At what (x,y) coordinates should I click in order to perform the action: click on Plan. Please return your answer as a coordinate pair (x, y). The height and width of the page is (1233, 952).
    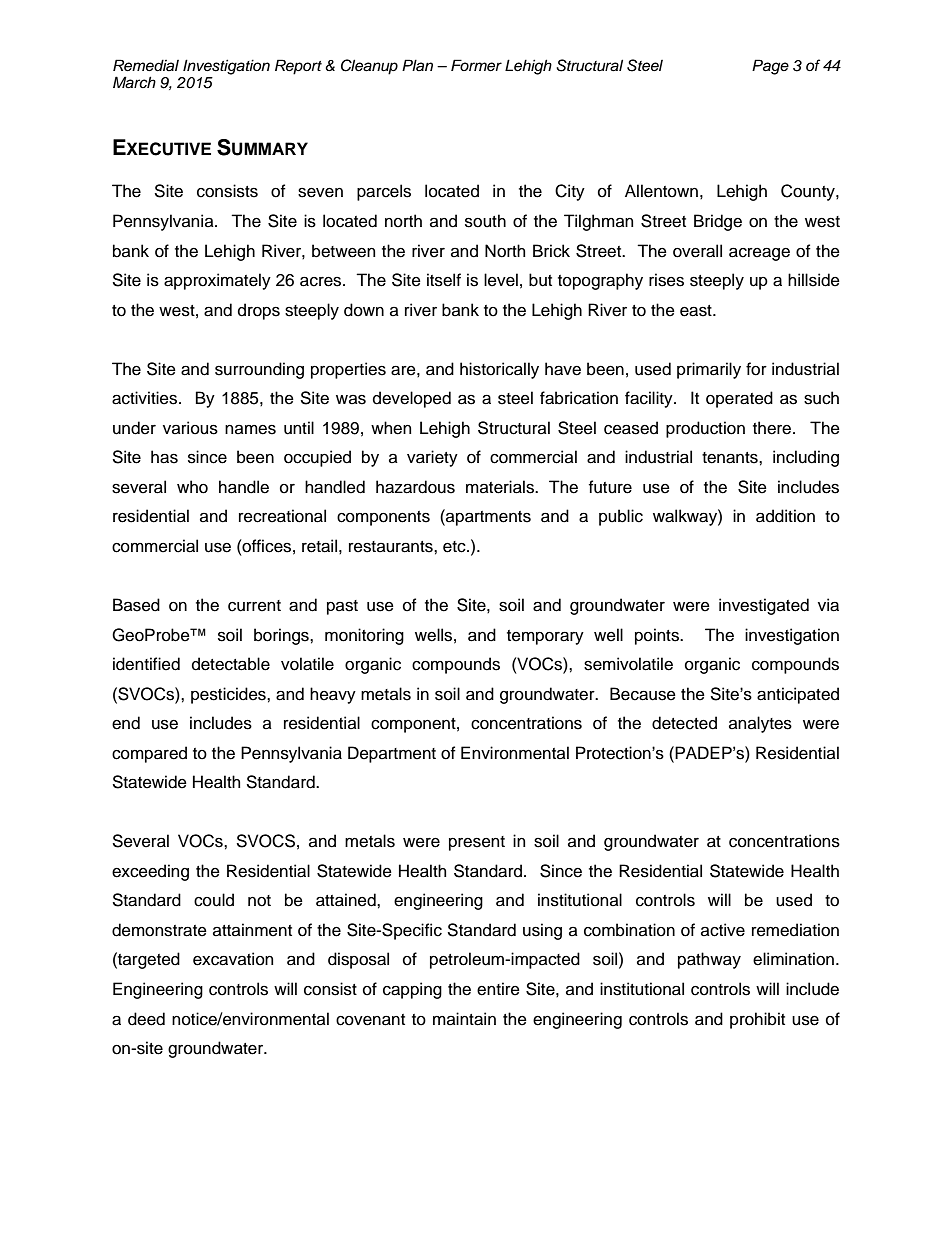
    Looking at the image, I should click on (417, 65).
